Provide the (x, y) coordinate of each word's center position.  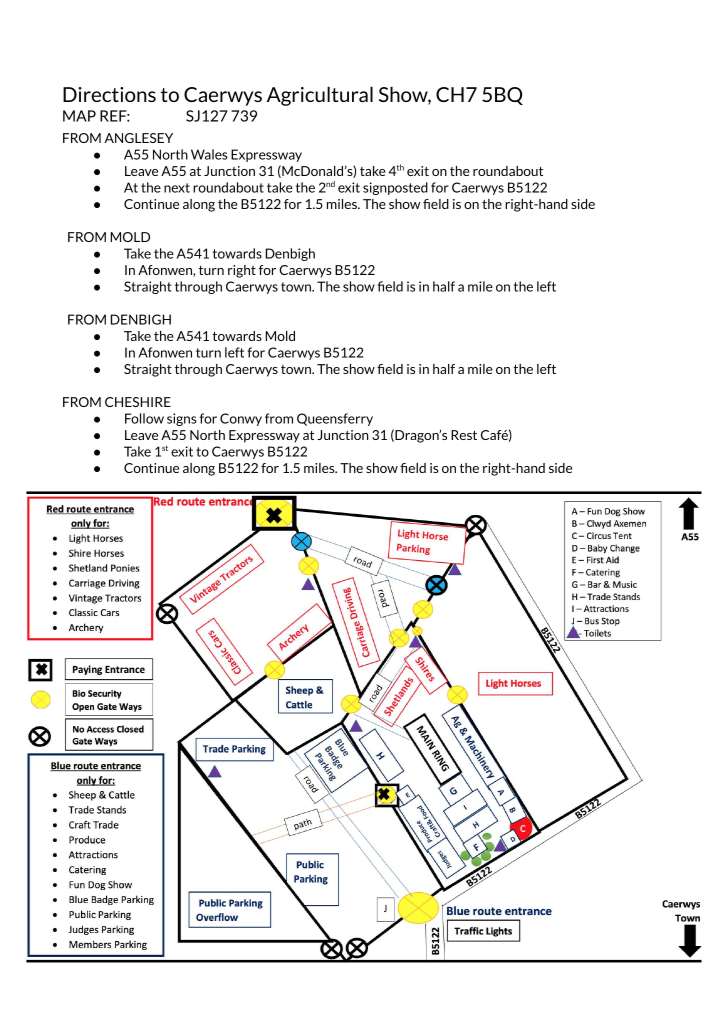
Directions (109, 94)
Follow (144, 418)
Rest (464, 435)
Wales (209, 154)
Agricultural (320, 96)
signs (182, 419)
